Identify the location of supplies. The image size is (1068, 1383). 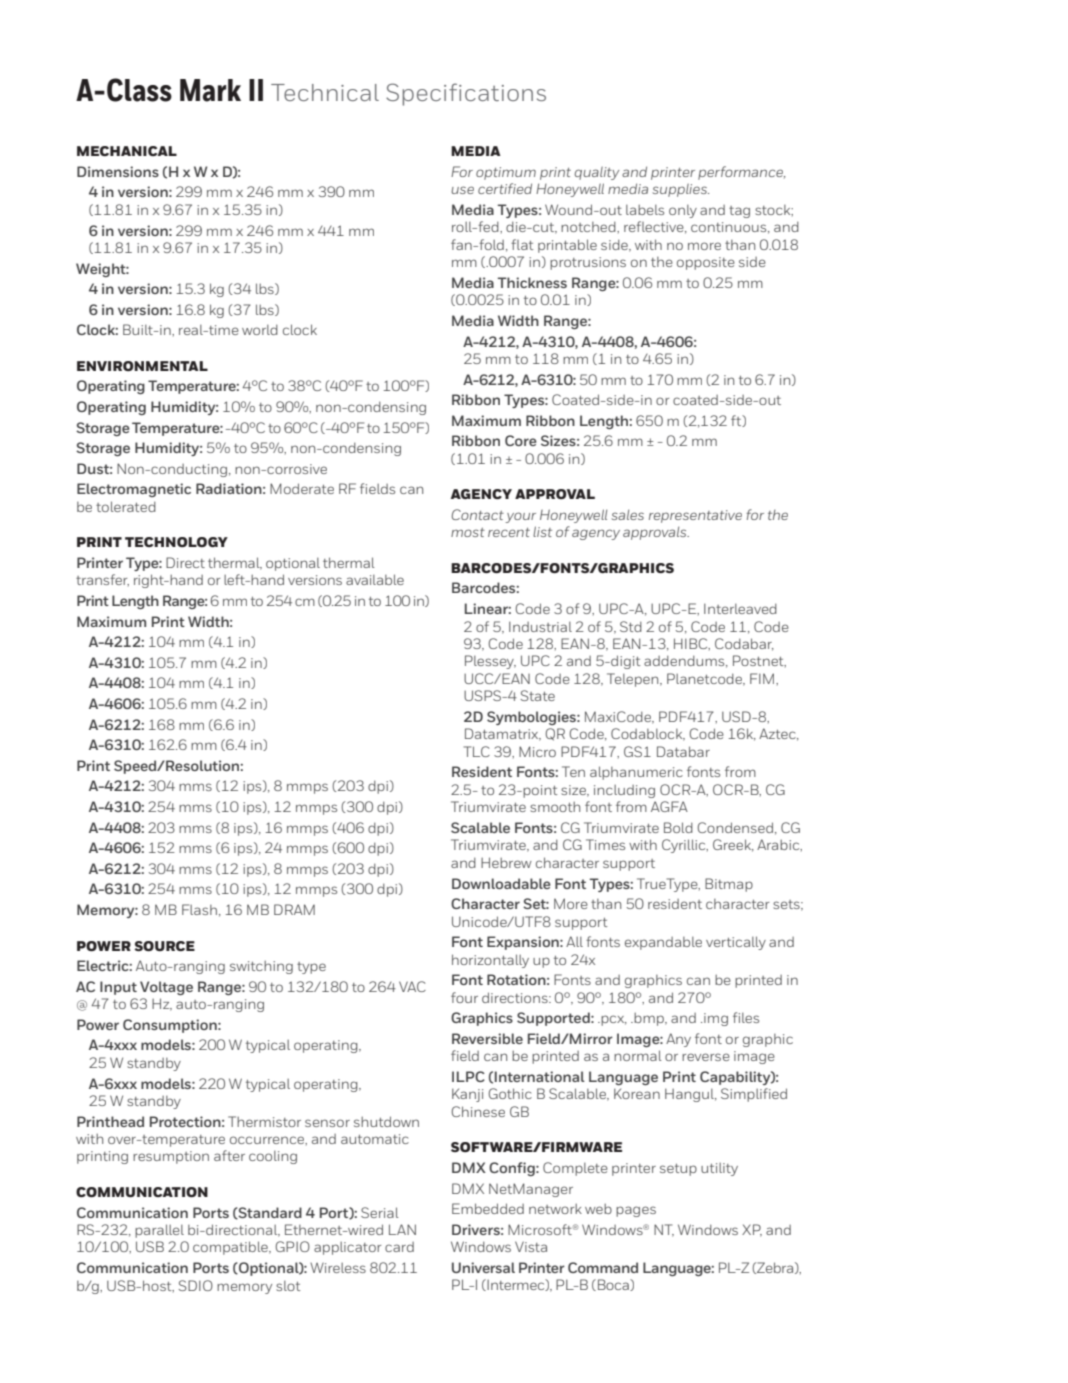
(680, 190).
